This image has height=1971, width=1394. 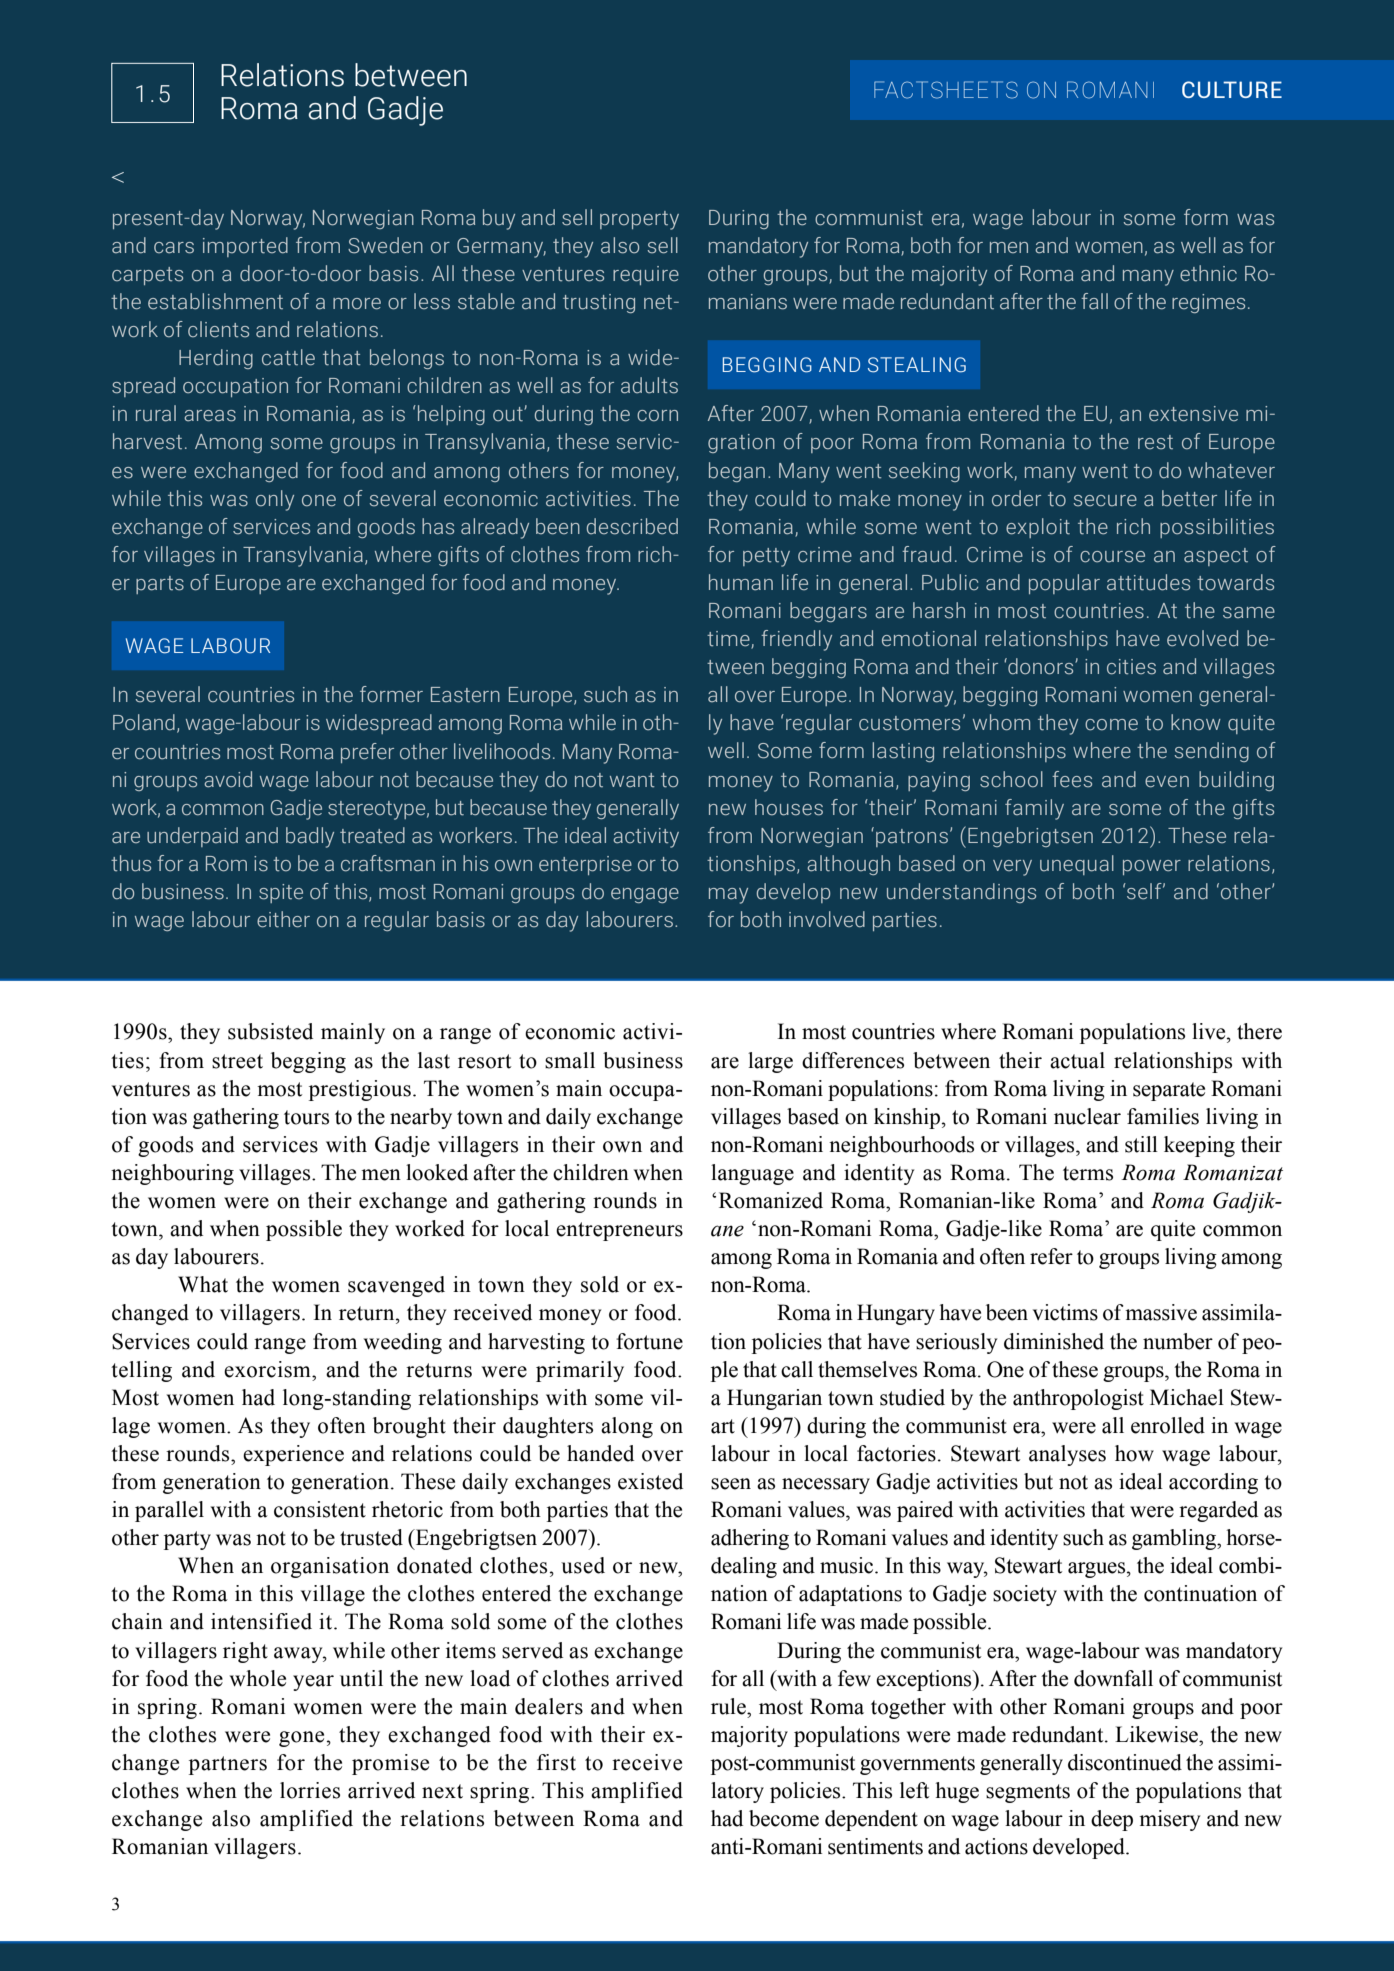 I want to click on tours, so click(x=306, y=1117).
